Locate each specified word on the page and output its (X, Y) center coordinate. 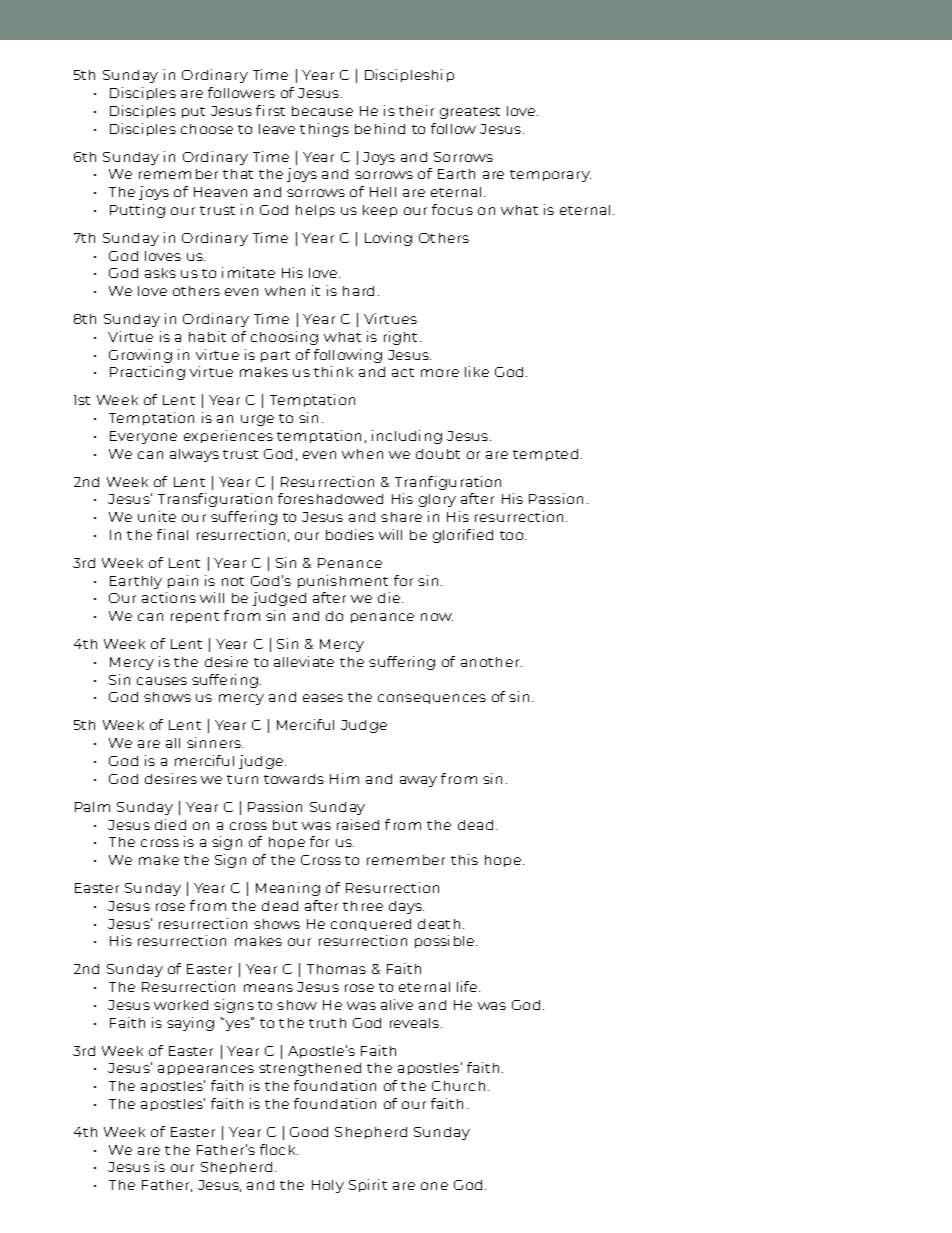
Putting (137, 211)
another (491, 662)
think (333, 371)
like (477, 371)
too (513, 535)
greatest (470, 113)
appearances (206, 1070)
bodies (350, 534)
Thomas (336, 969)
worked (181, 1005)
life (468, 986)
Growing (140, 356)
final (172, 534)
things (324, 130)
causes (162, 681)
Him (344, 778)
